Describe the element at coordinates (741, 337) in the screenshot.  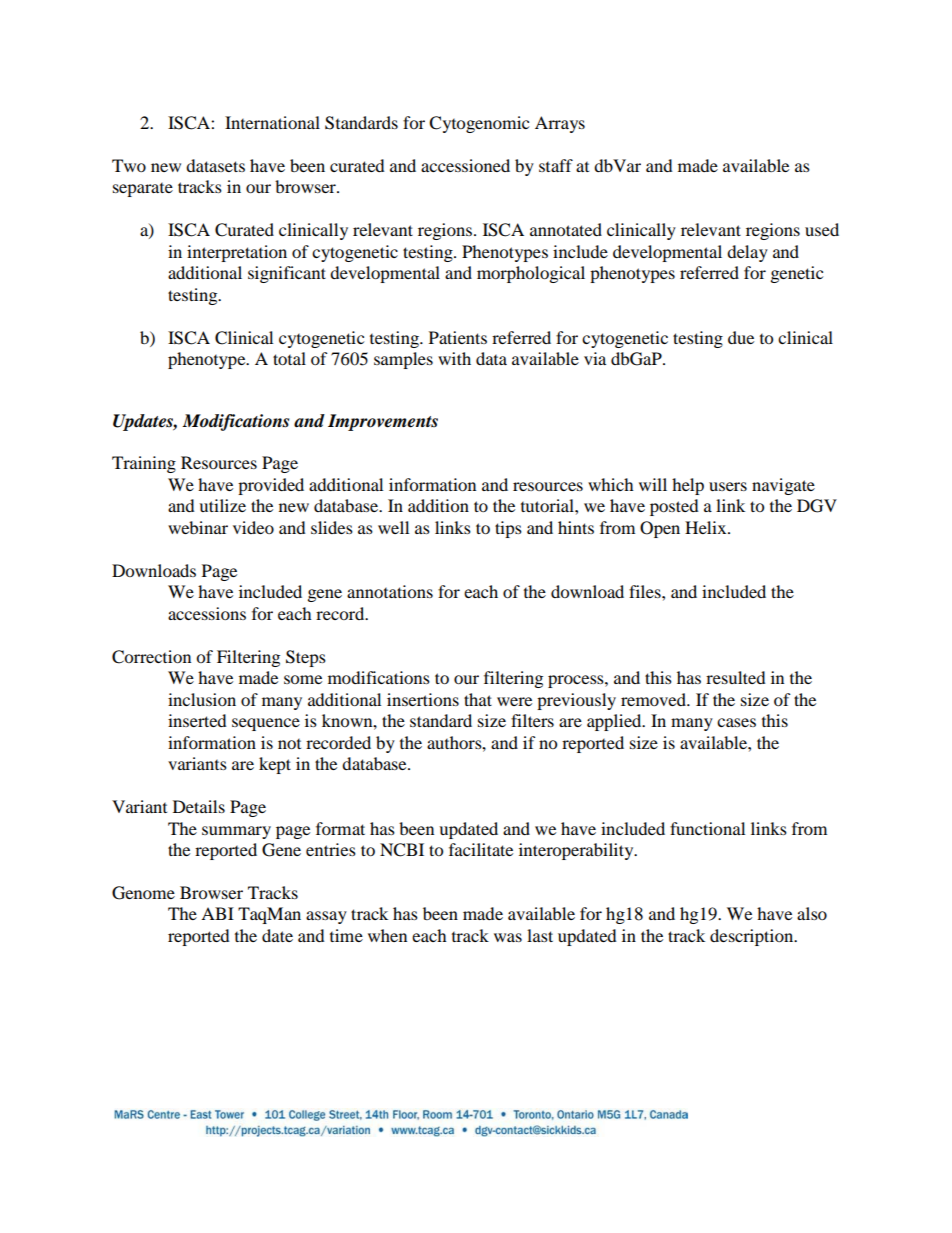
I see `due` at that location.
